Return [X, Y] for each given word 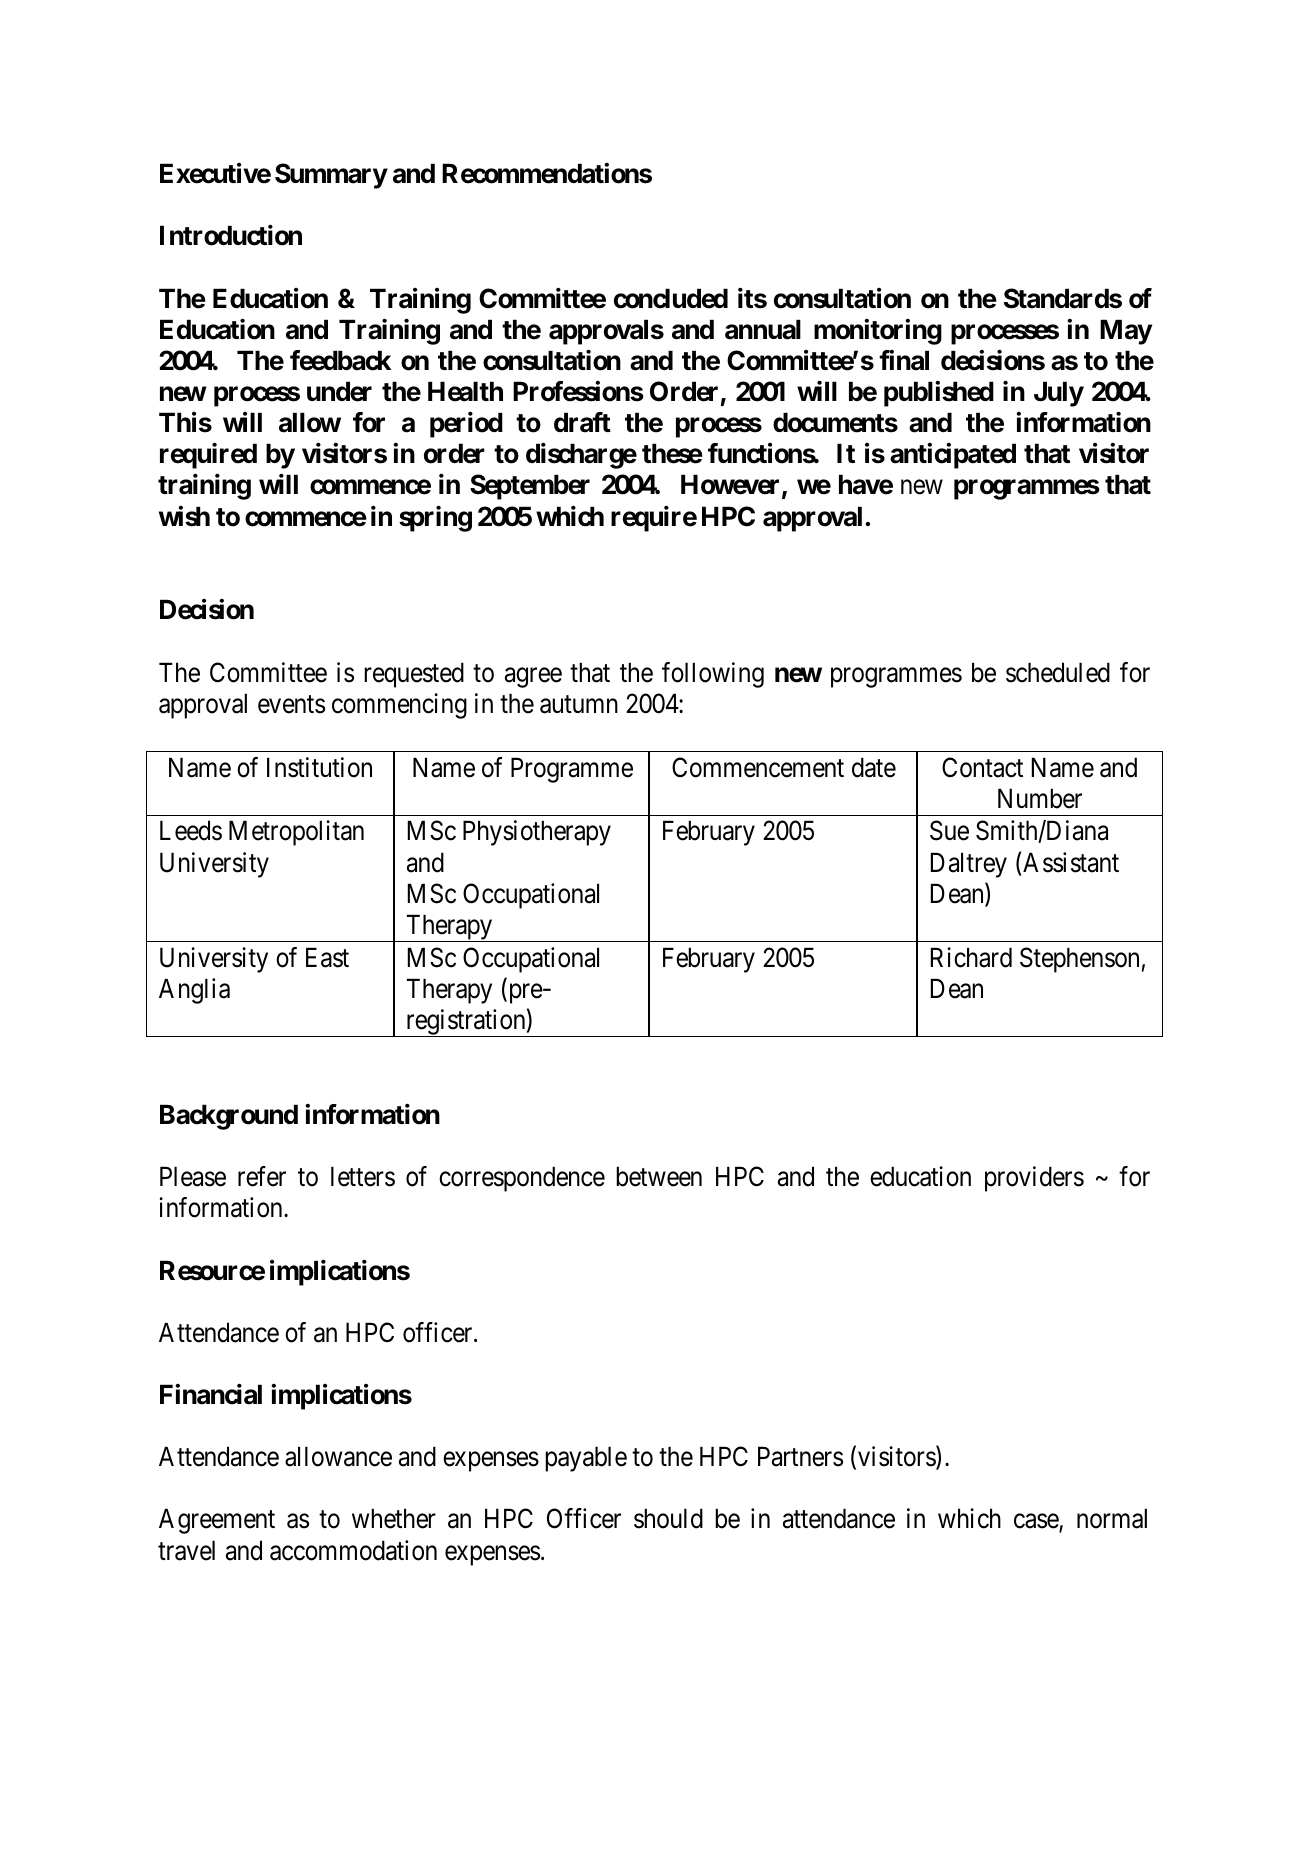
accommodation [353, 1550]
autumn [579, 704]
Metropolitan [296, 833]
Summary [331, 176]
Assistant [1071, 862]
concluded [671, 298]
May [1126, 332]
